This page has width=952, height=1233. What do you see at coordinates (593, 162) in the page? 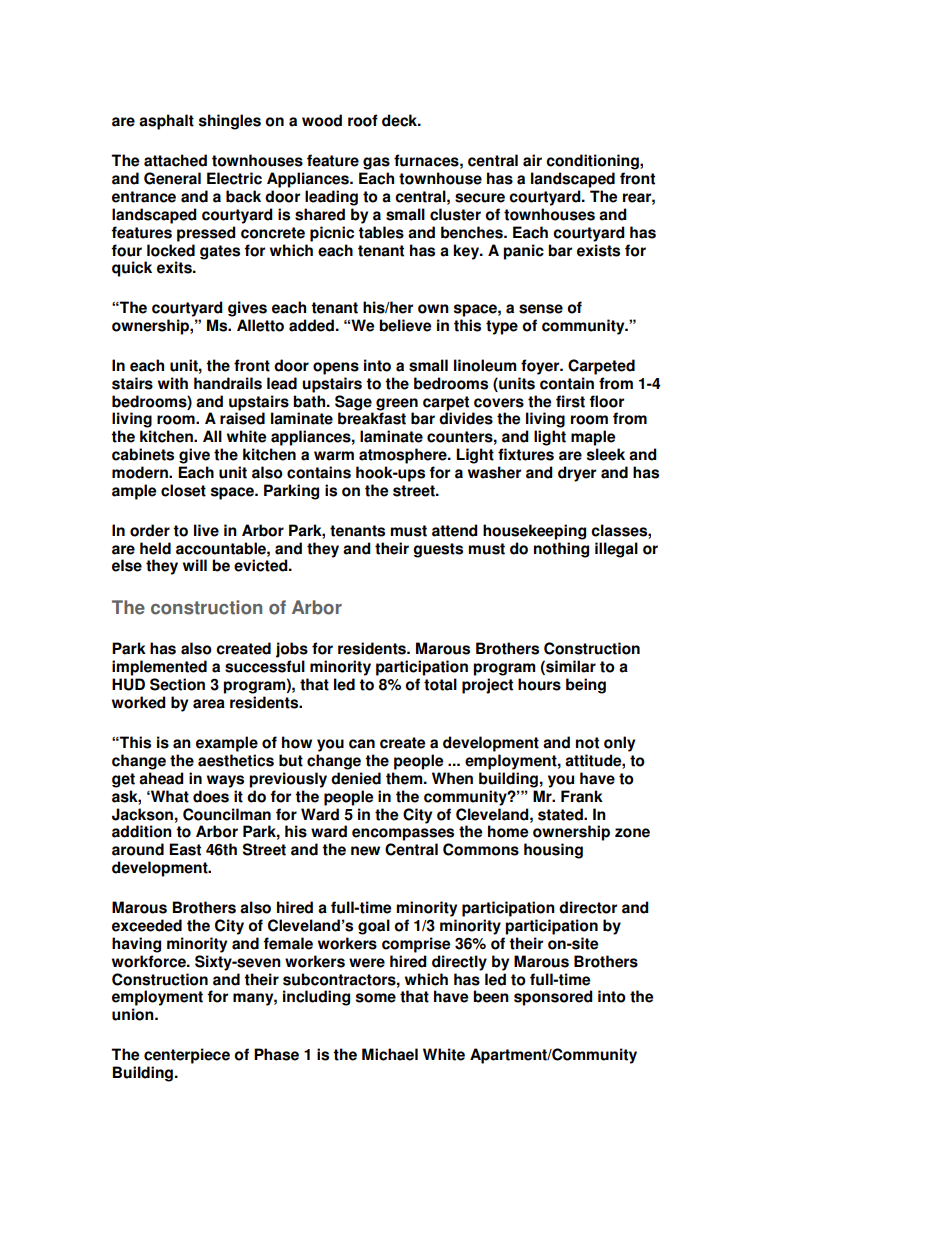
I see `conditioning` at bounding box center [593, 162].
